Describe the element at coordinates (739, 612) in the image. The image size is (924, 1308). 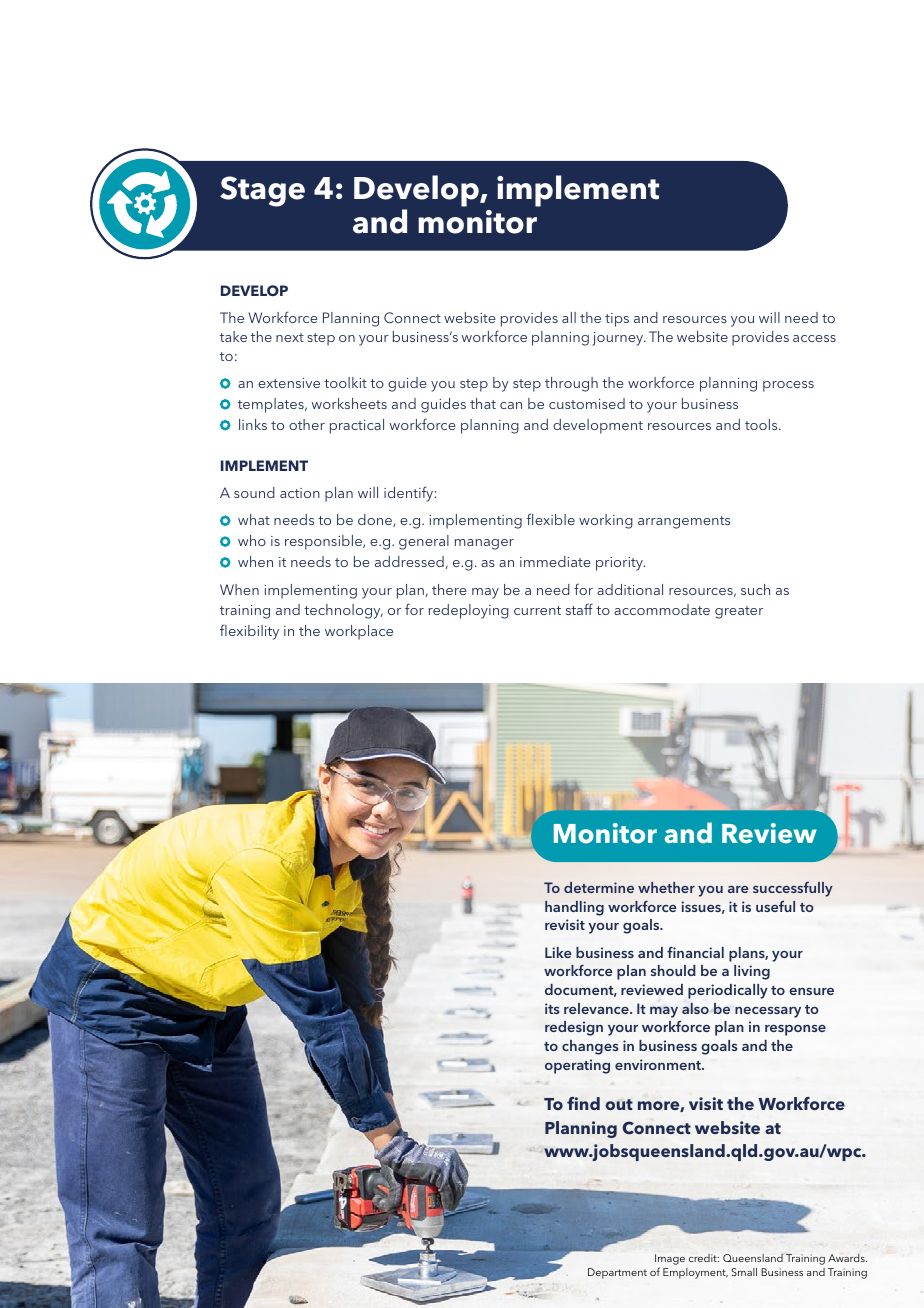
I see `greater` at that location.
